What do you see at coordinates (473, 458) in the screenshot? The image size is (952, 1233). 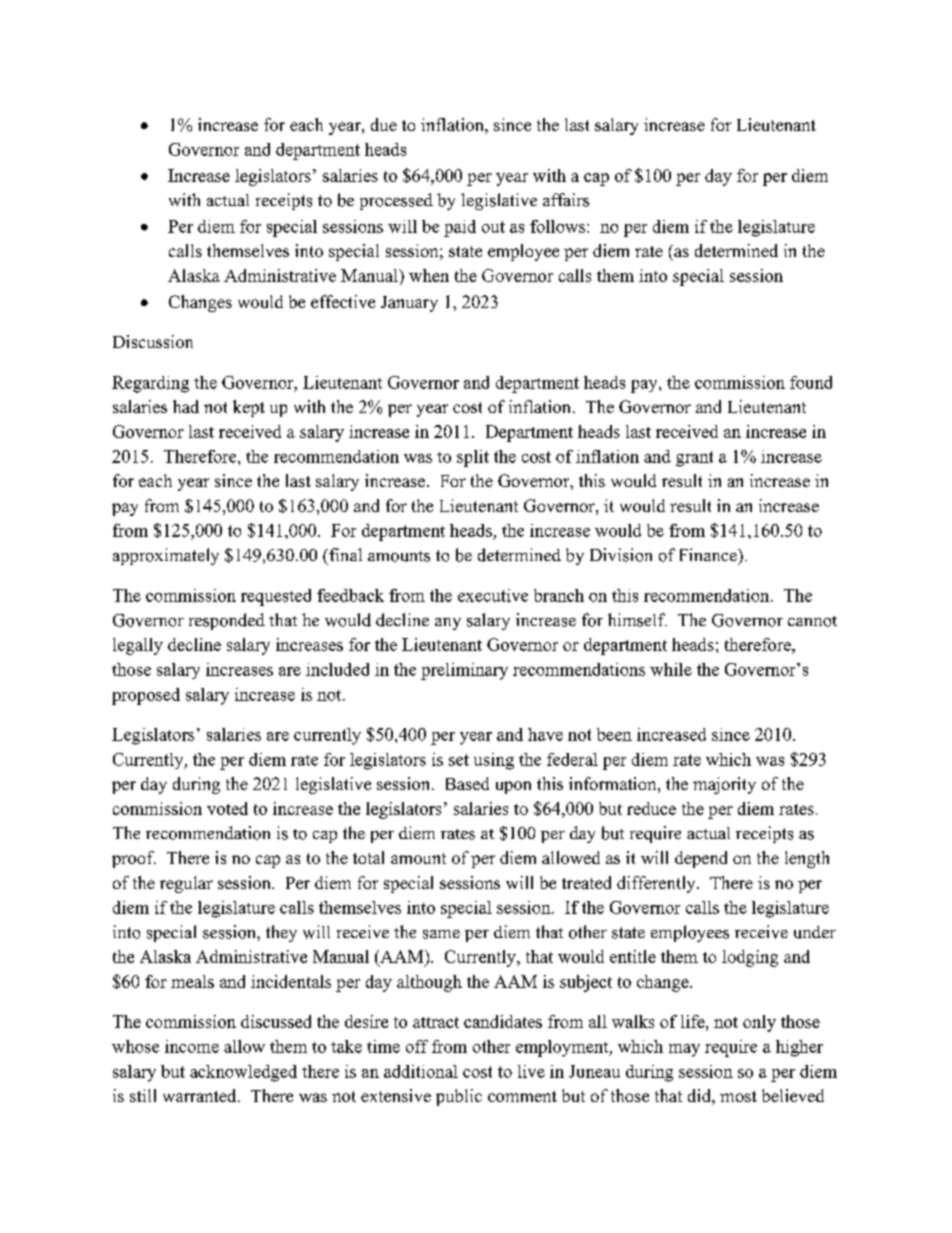 I see `split` at bounding box center [473, 458].
